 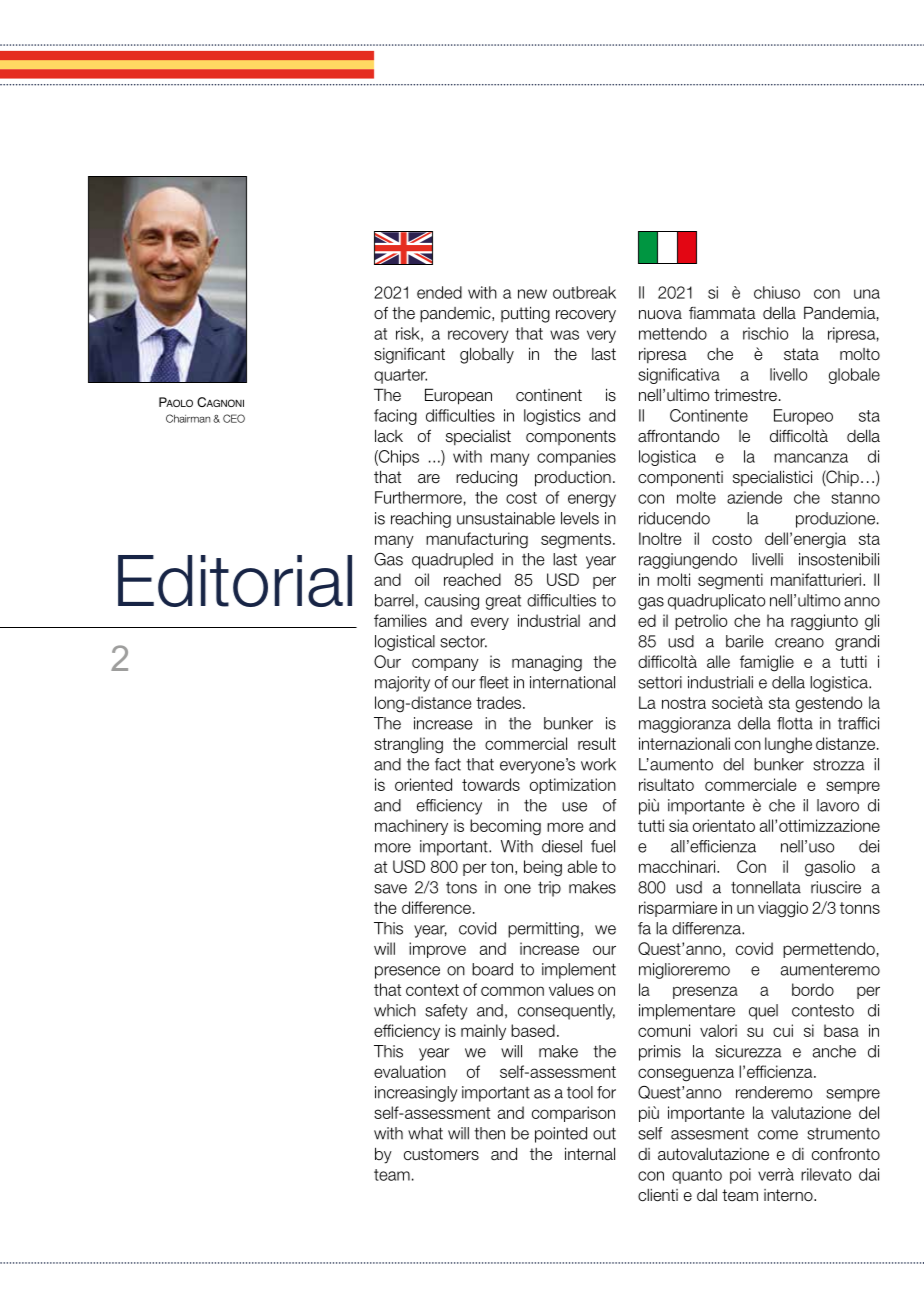 What do you see at coordinates (425, 1133) in the document?
I see `what` at bounding box center [425, 1133].
